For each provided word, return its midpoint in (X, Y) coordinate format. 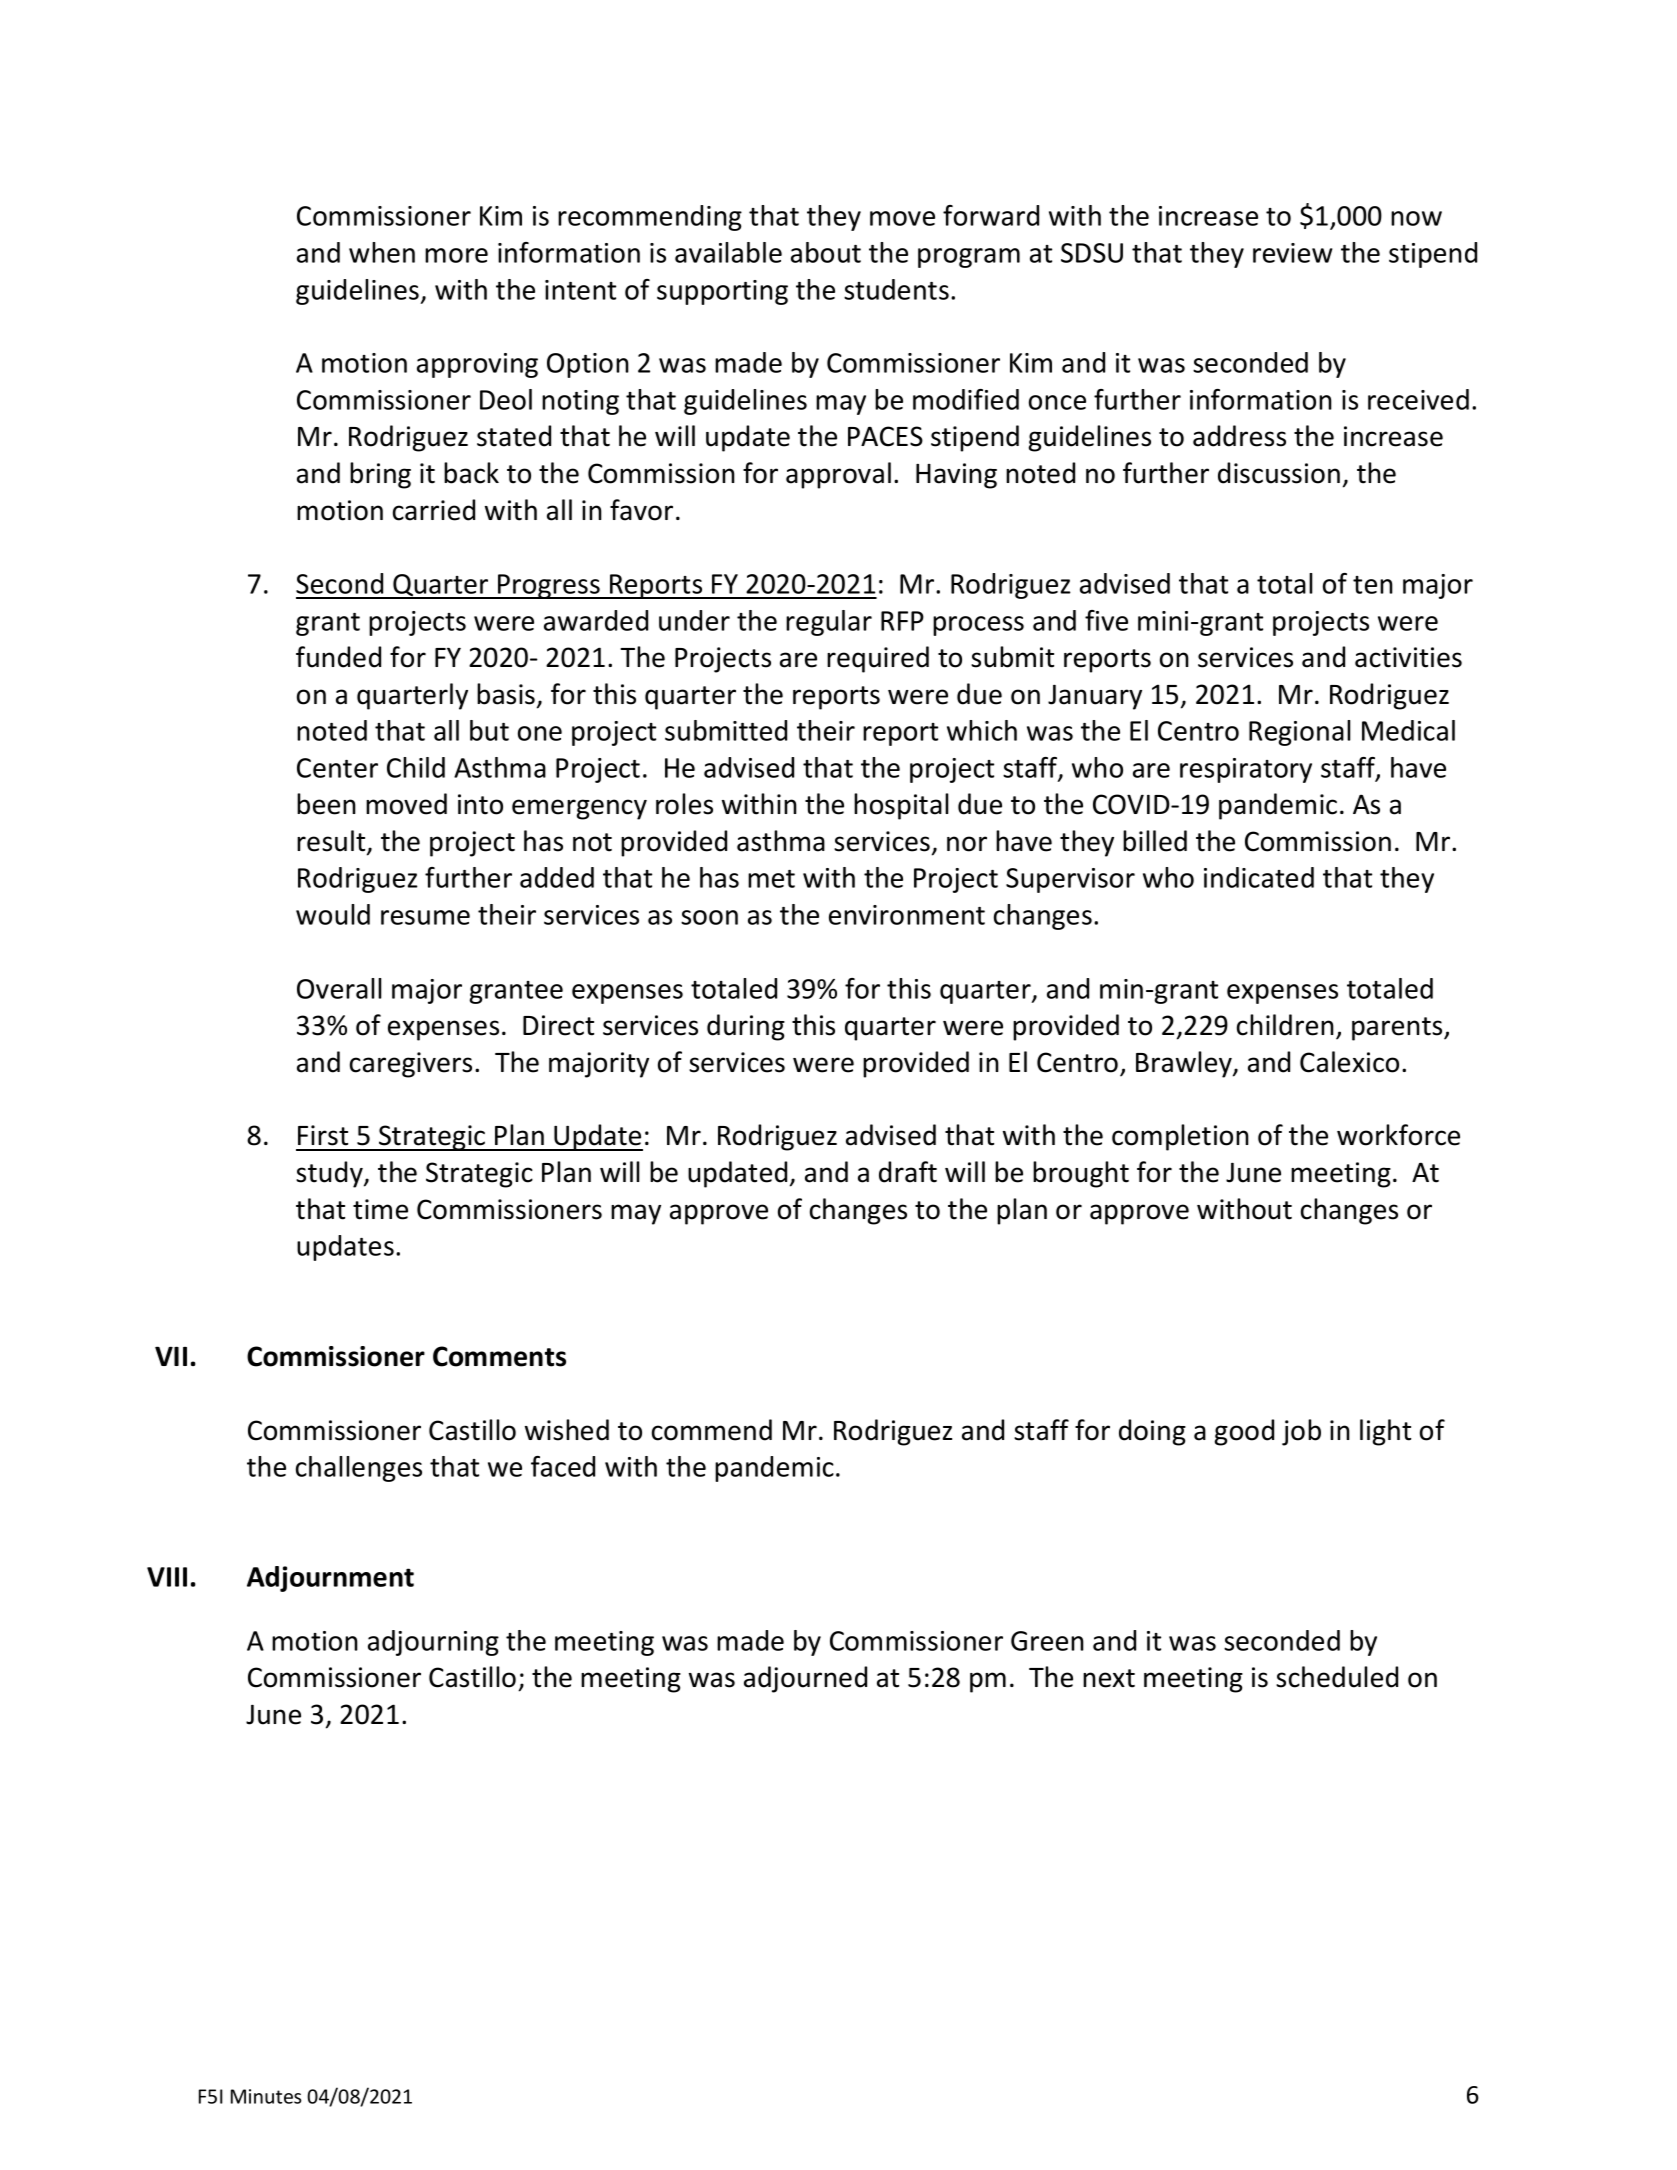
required (878, 659)
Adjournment (330, 1579)
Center (337, 768)
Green (1047, 1641)
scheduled (1337, 1677)
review (1293, 253)
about (826, 252)
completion (1180, 1137)
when (382, 252)
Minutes (266, 2096)
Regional (1300, 733)
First (323, 1135)
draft (908, 1172)
